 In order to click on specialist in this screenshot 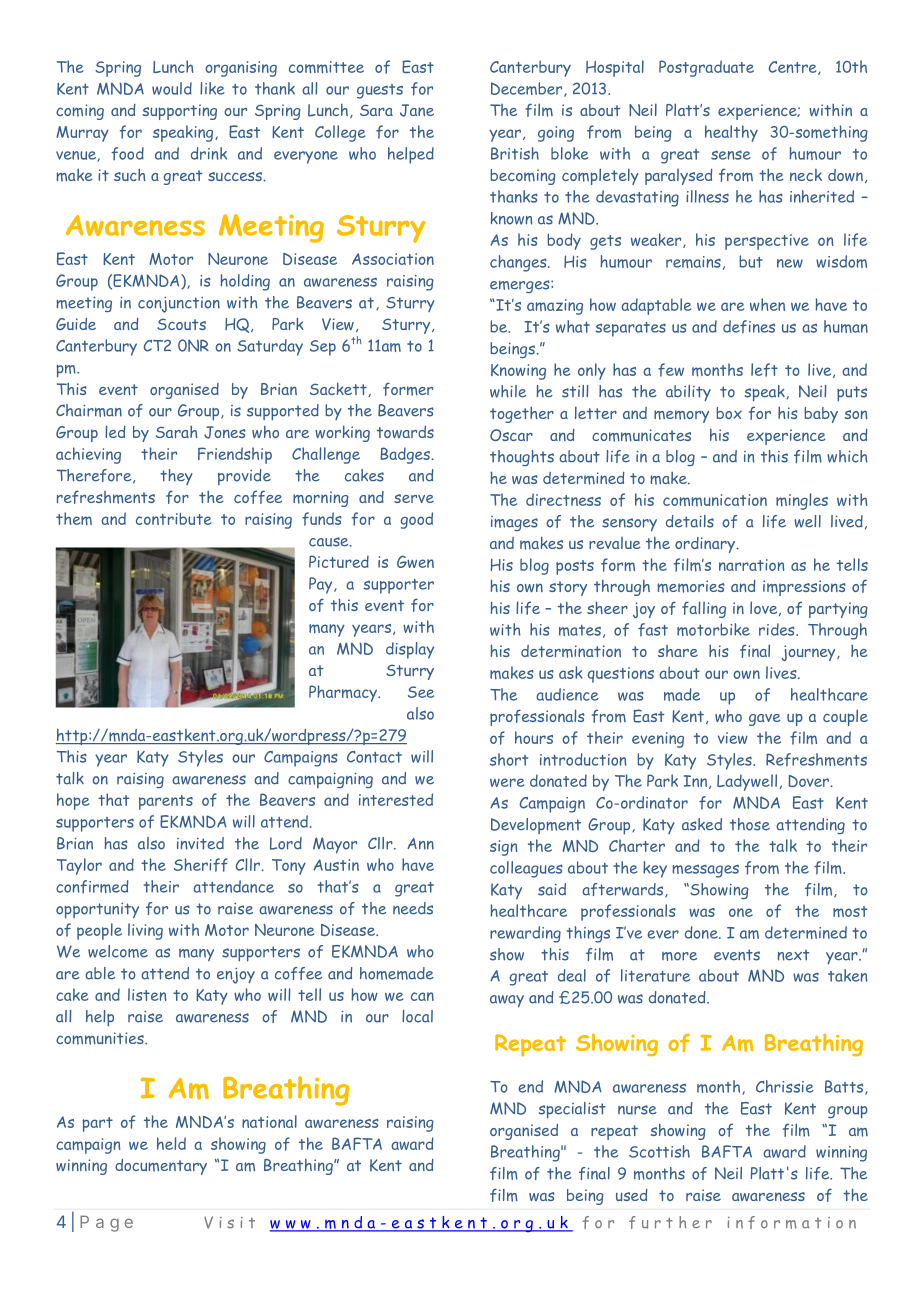, I will do `click(572, 1110)`.
